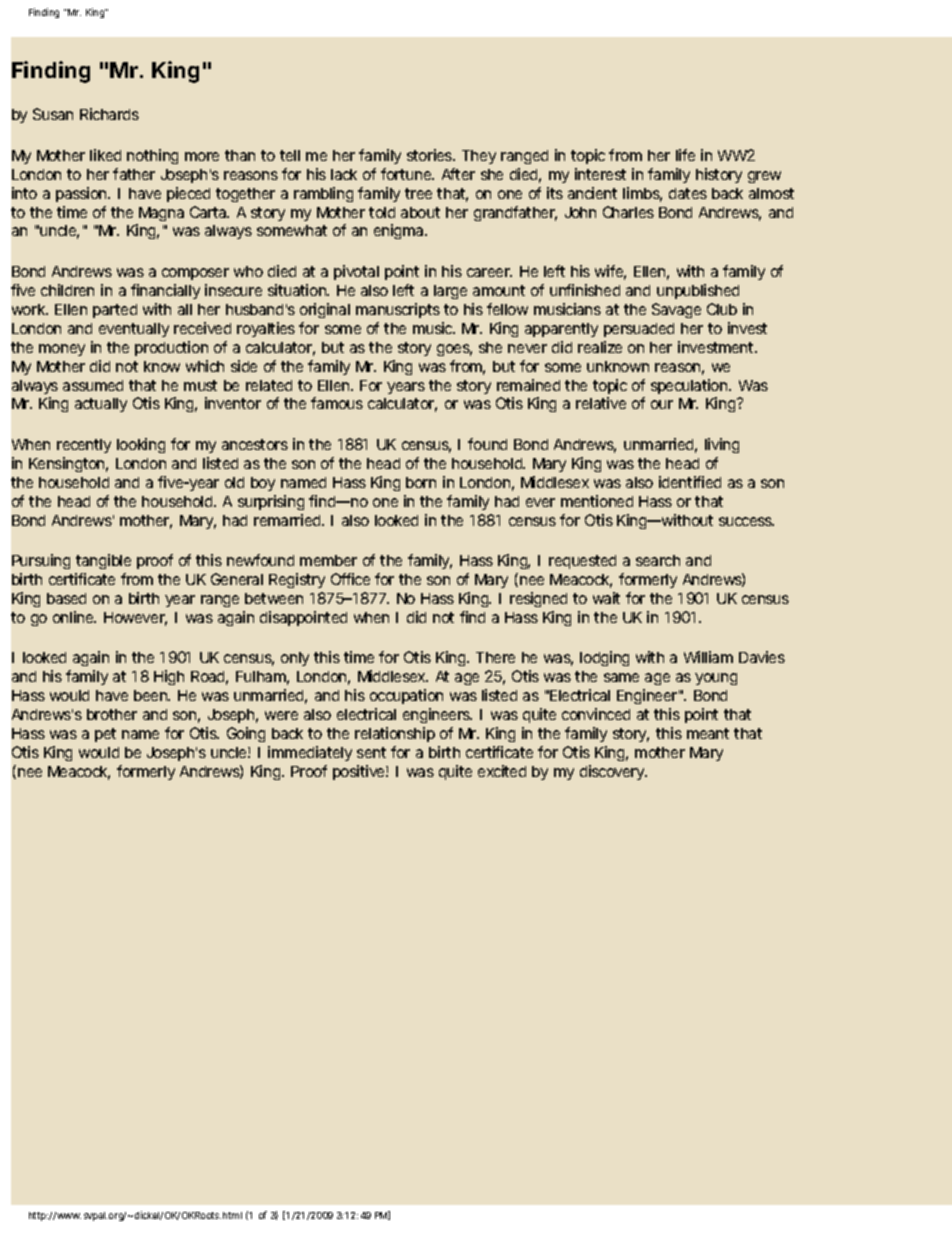 This screenshot has width=952, height=1233. Describe the element at coordinates (398, 310) in the screenshot. I see `manuscripts` at that location.
